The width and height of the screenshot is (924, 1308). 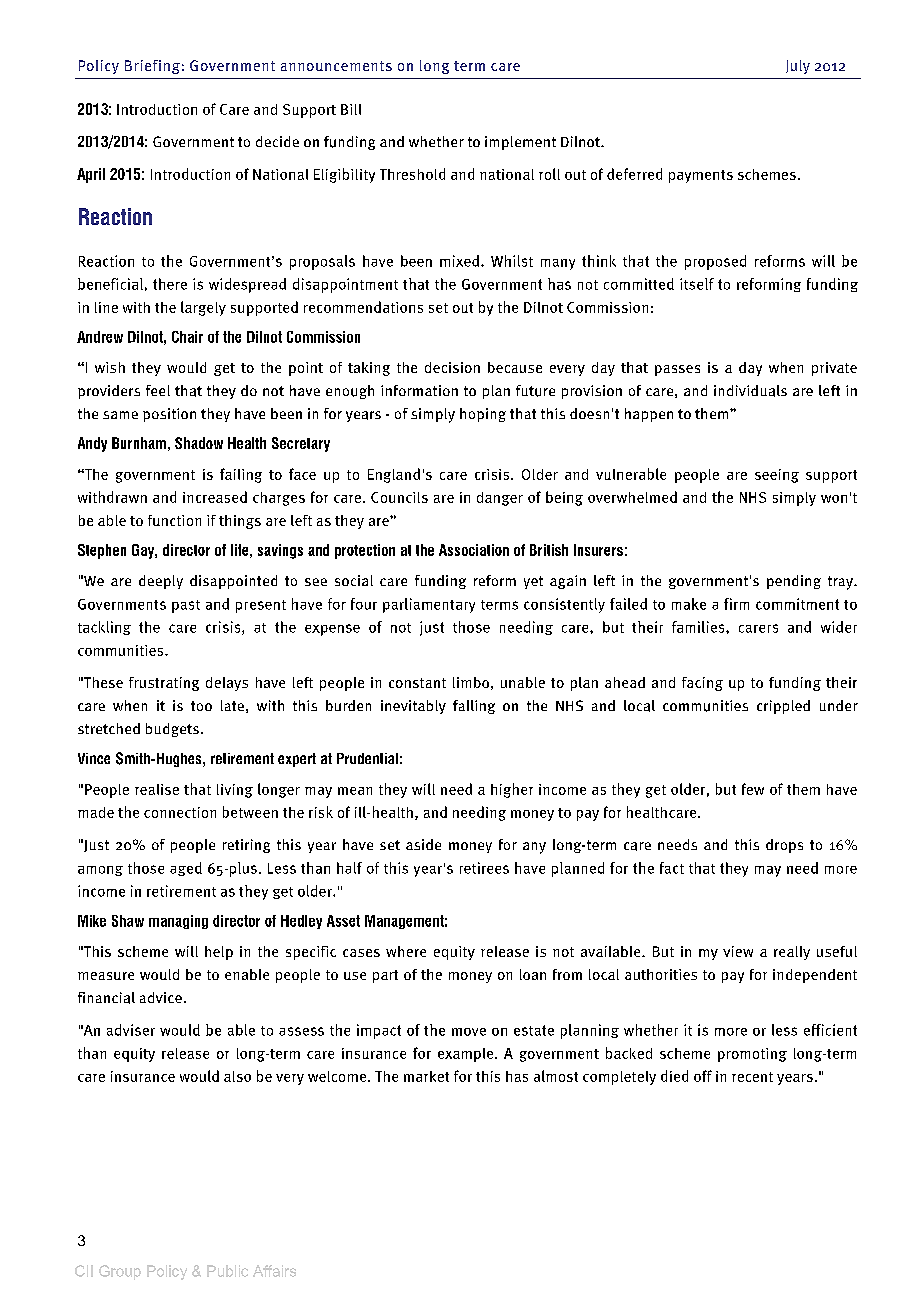 I want to click on seeing, so click(x=777, y=476).
